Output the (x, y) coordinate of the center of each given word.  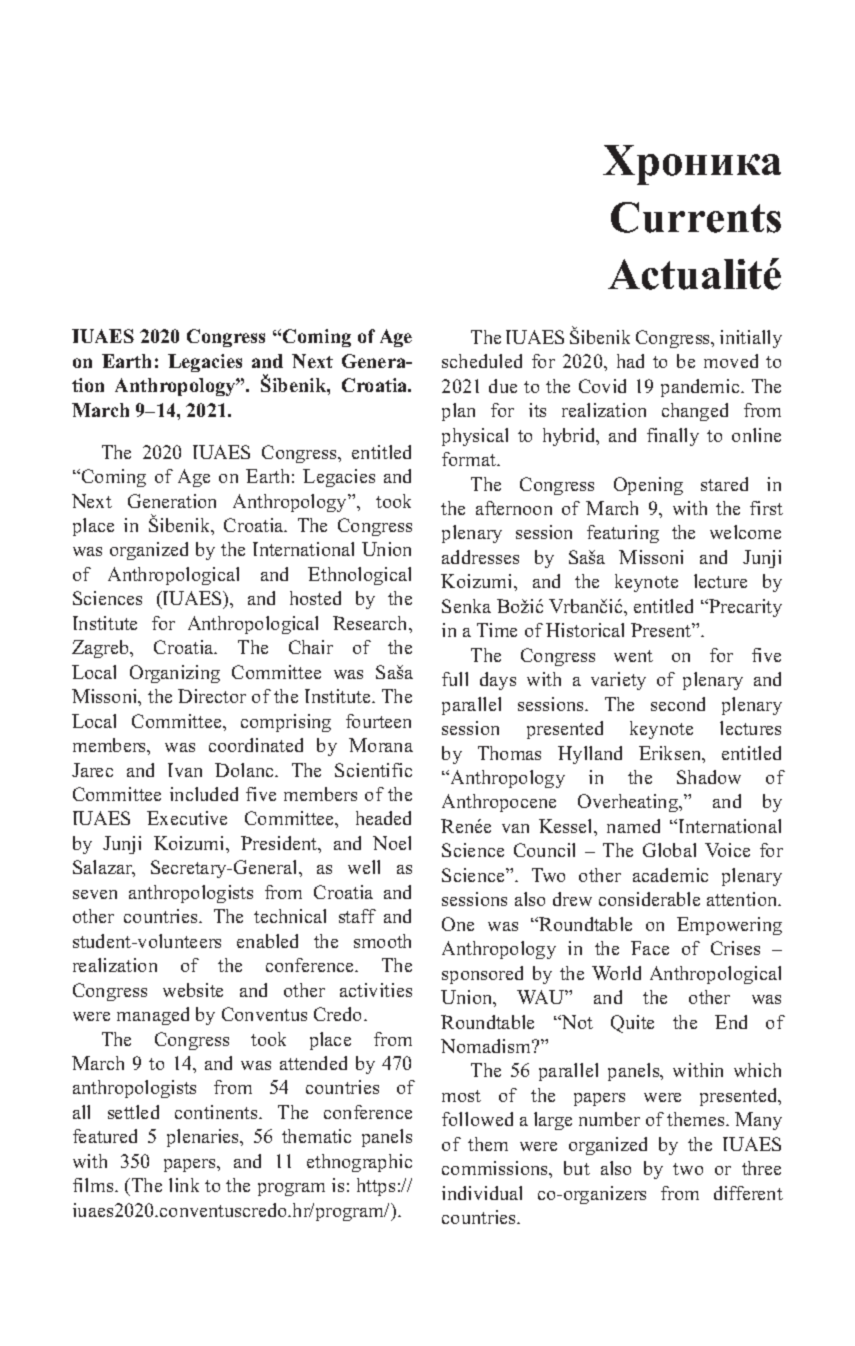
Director (212, 696)
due (503, 386)
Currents (696, 217)
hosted (315, 598)
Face (650, 948)
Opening (648, 486)
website (193, 990)
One (458, 924)
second (678, 704)
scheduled (482, 361)
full (455, 679)
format (470, 459)
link (184, 1185)
